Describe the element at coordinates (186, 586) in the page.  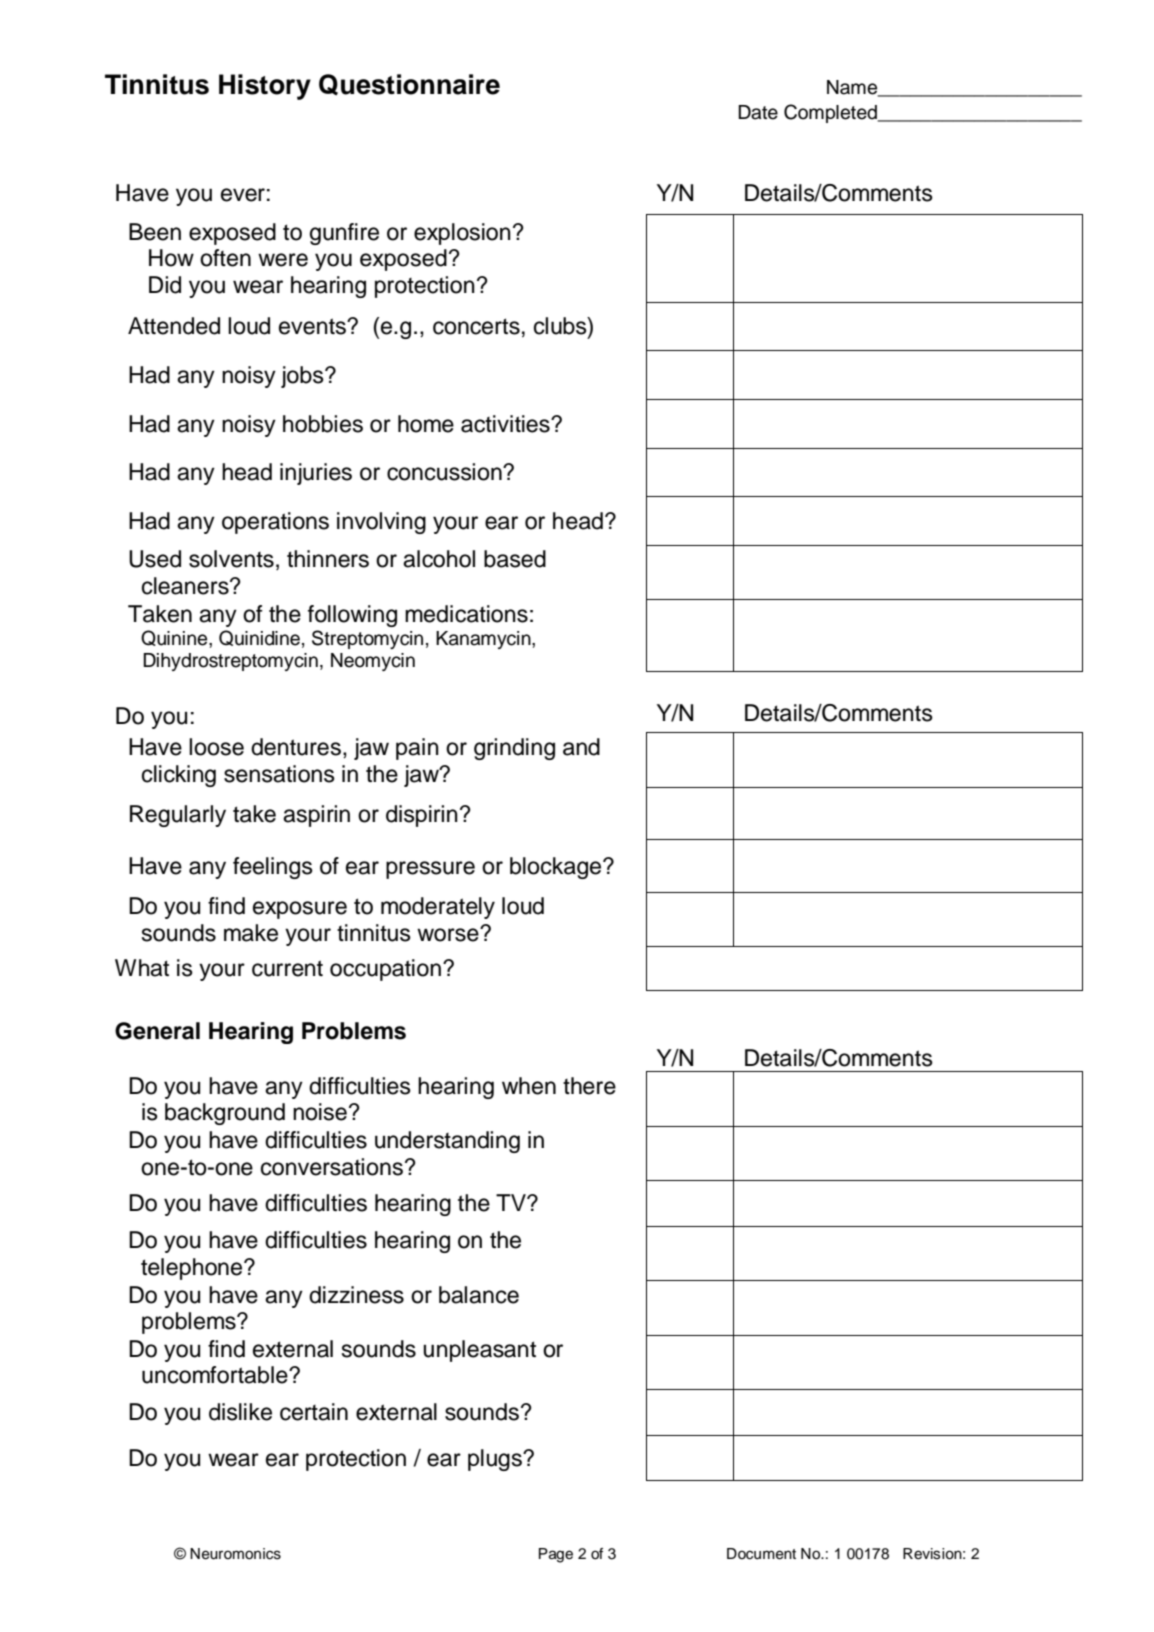
I see `cleaners` at that location.
